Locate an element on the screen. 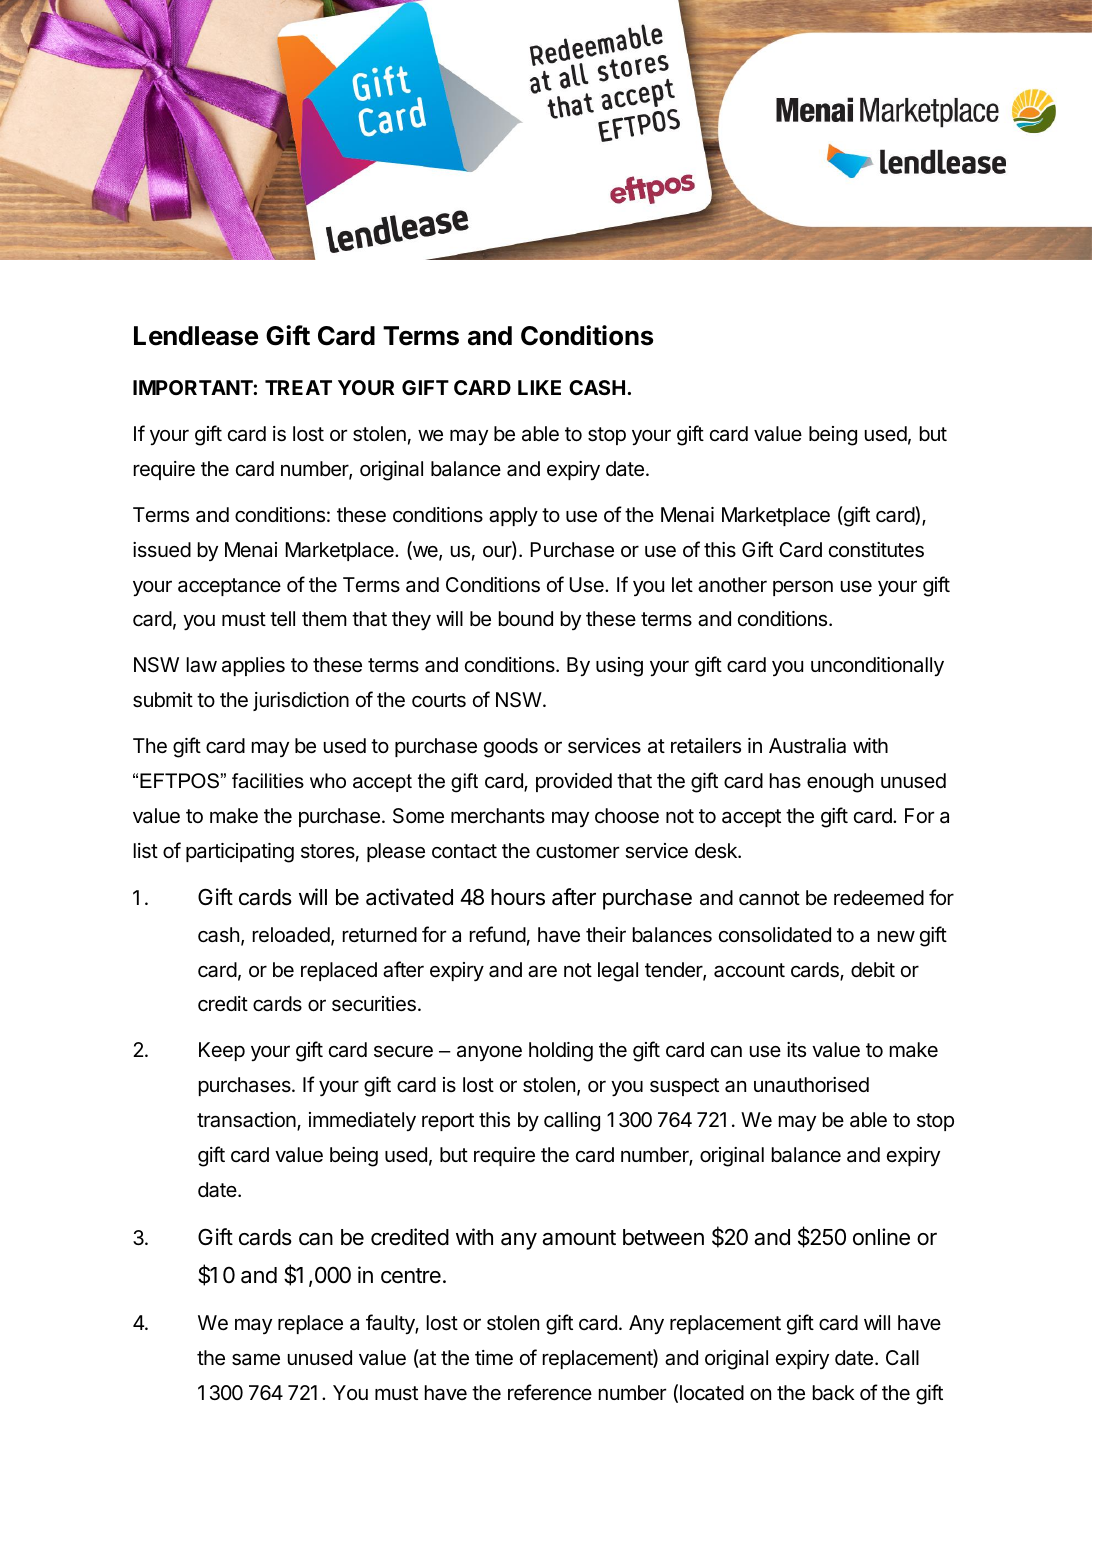  cannot is located at coordinates (769, 898).
